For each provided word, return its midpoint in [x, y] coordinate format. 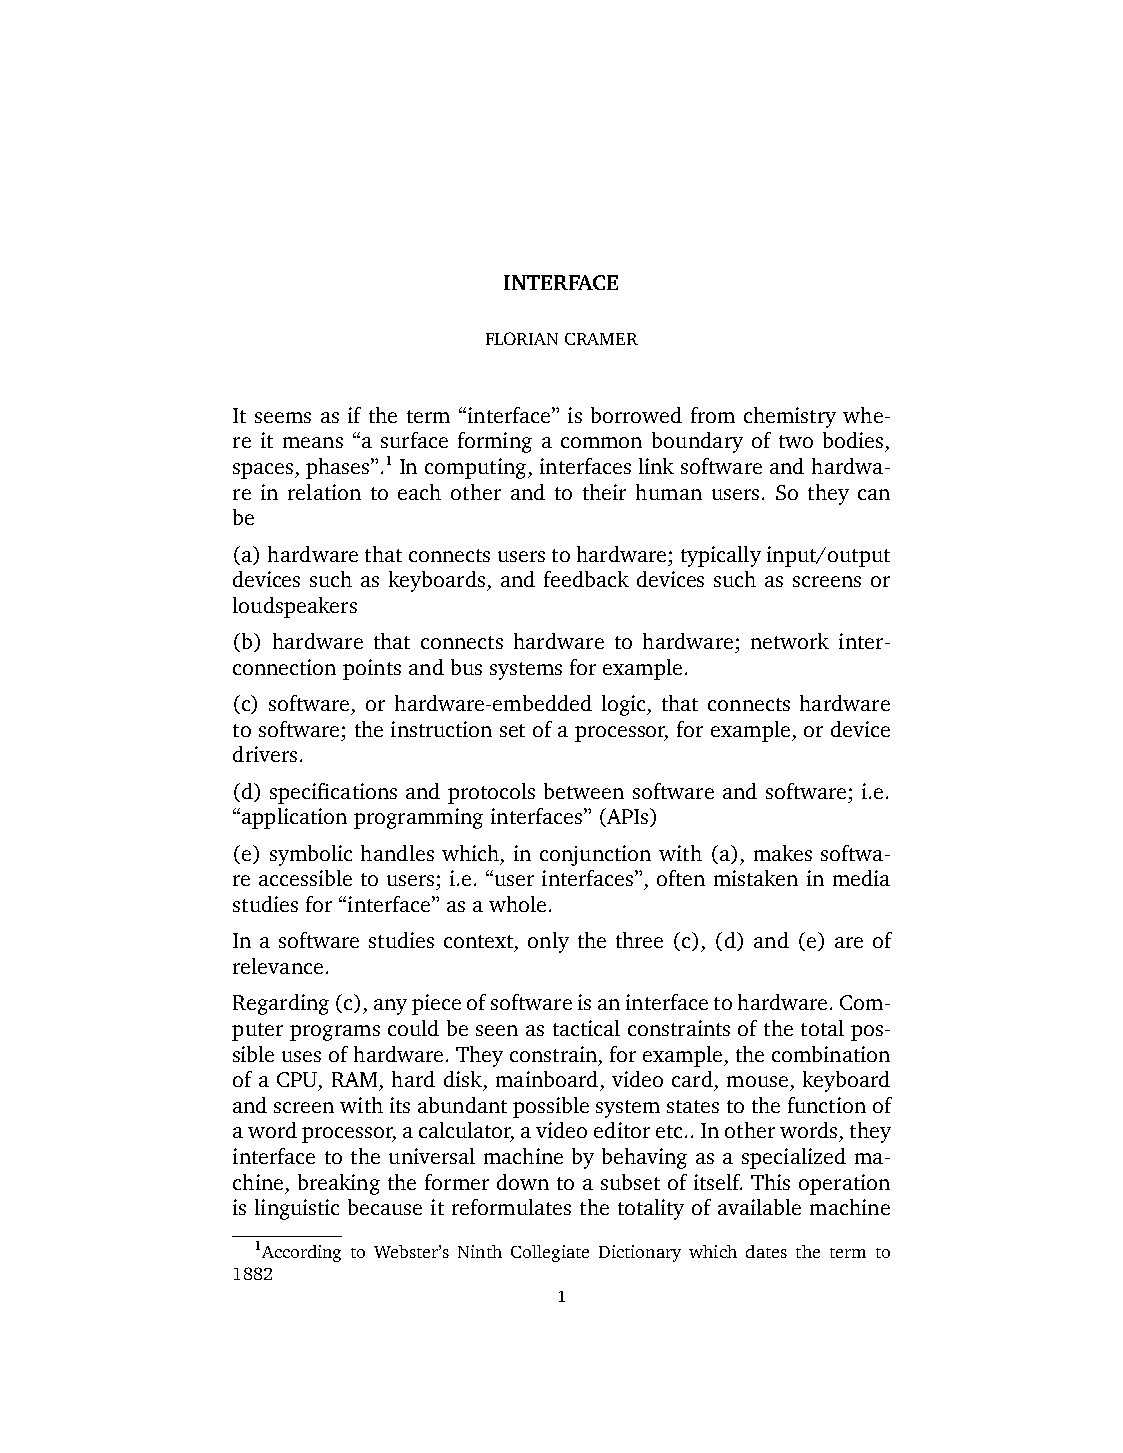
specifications [333, 793]
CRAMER [601, 339]
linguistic [297, 1209]
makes [783, 853]
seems [283, 417]
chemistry [790, 417]
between [584, 791]
